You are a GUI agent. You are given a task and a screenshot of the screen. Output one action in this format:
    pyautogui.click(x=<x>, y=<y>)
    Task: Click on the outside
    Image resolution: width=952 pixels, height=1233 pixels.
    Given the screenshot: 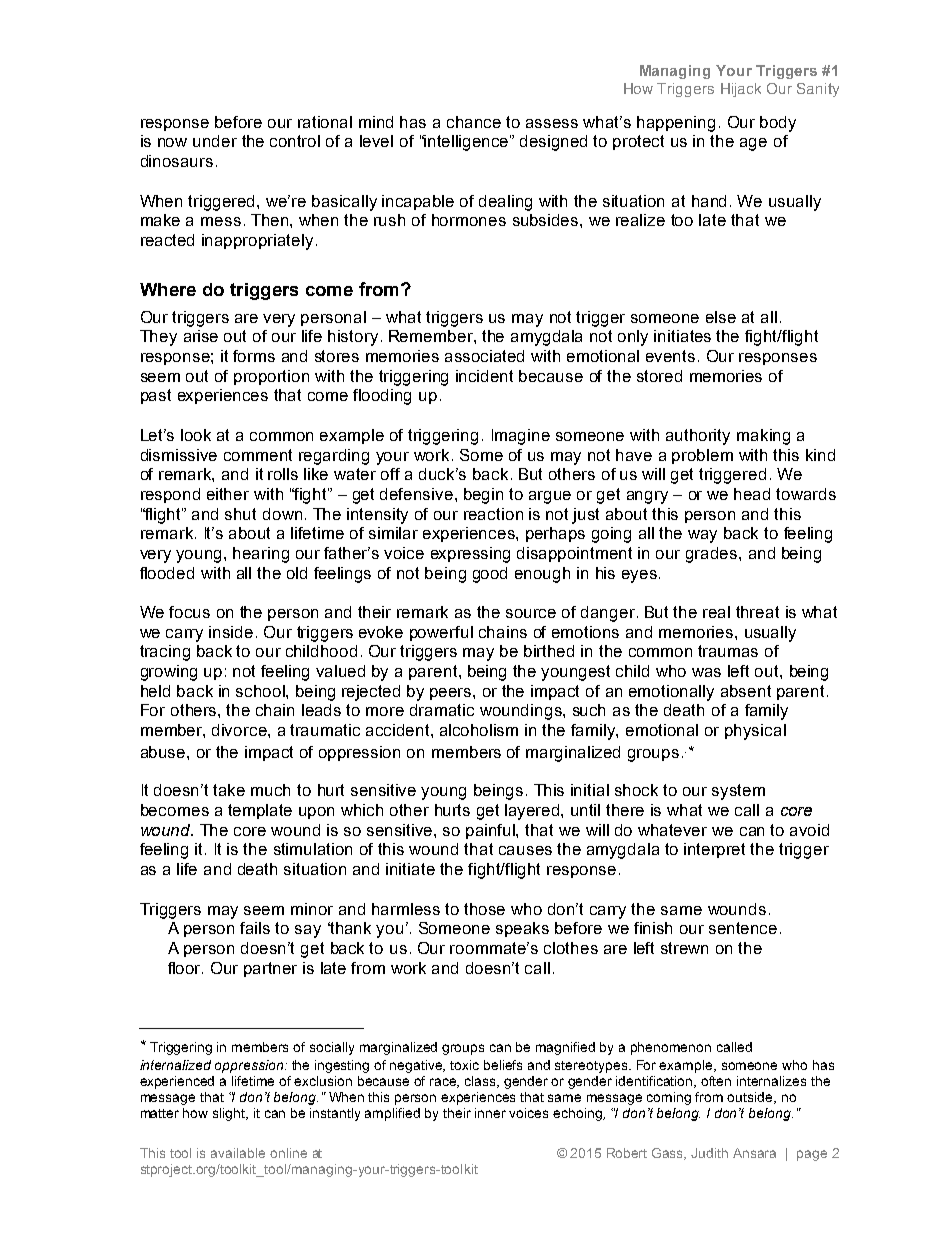 What is the action you would take?
    pyautogui.click(x=751, y=1098)
